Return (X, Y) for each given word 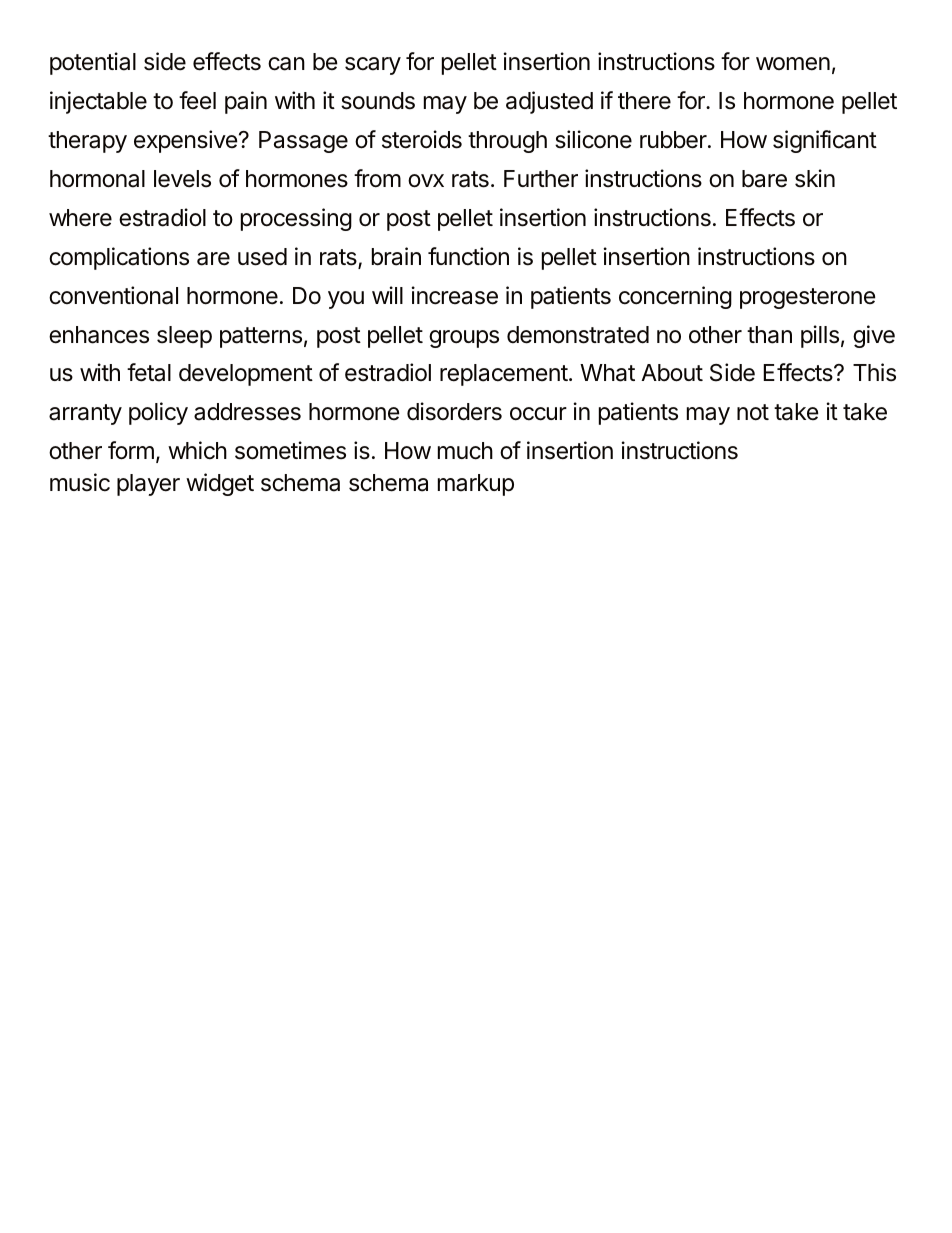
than (769, 335)
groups (464, 339)
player (148, 485)
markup (476, 485)
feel (197, 100)
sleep (184, 337)
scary (373, 66)
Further (541, 178)
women (793, 64)
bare (764, 179)
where (80, 218)
